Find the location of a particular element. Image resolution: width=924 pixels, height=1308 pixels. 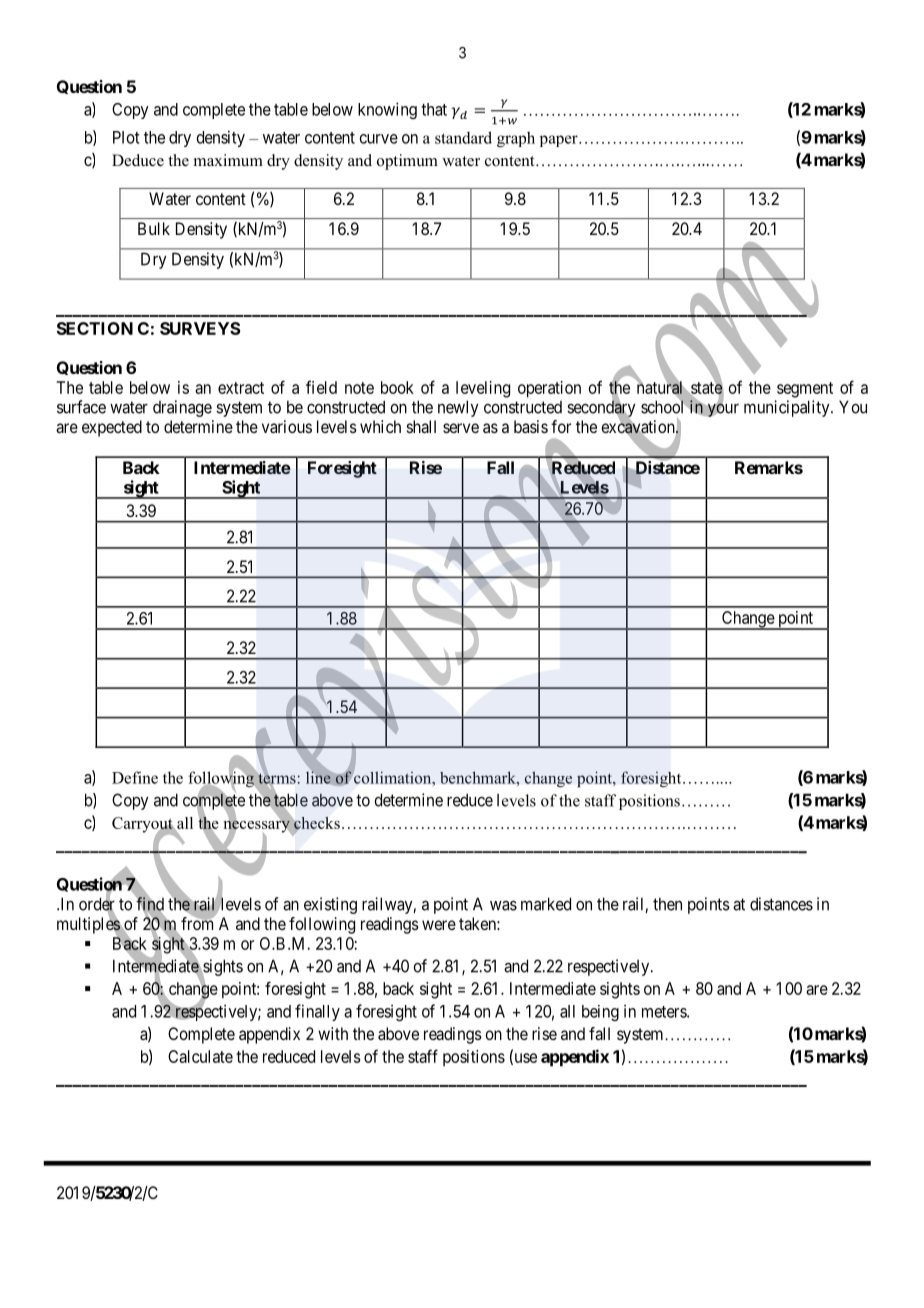

drainage is located at coordinates (182, 408).
